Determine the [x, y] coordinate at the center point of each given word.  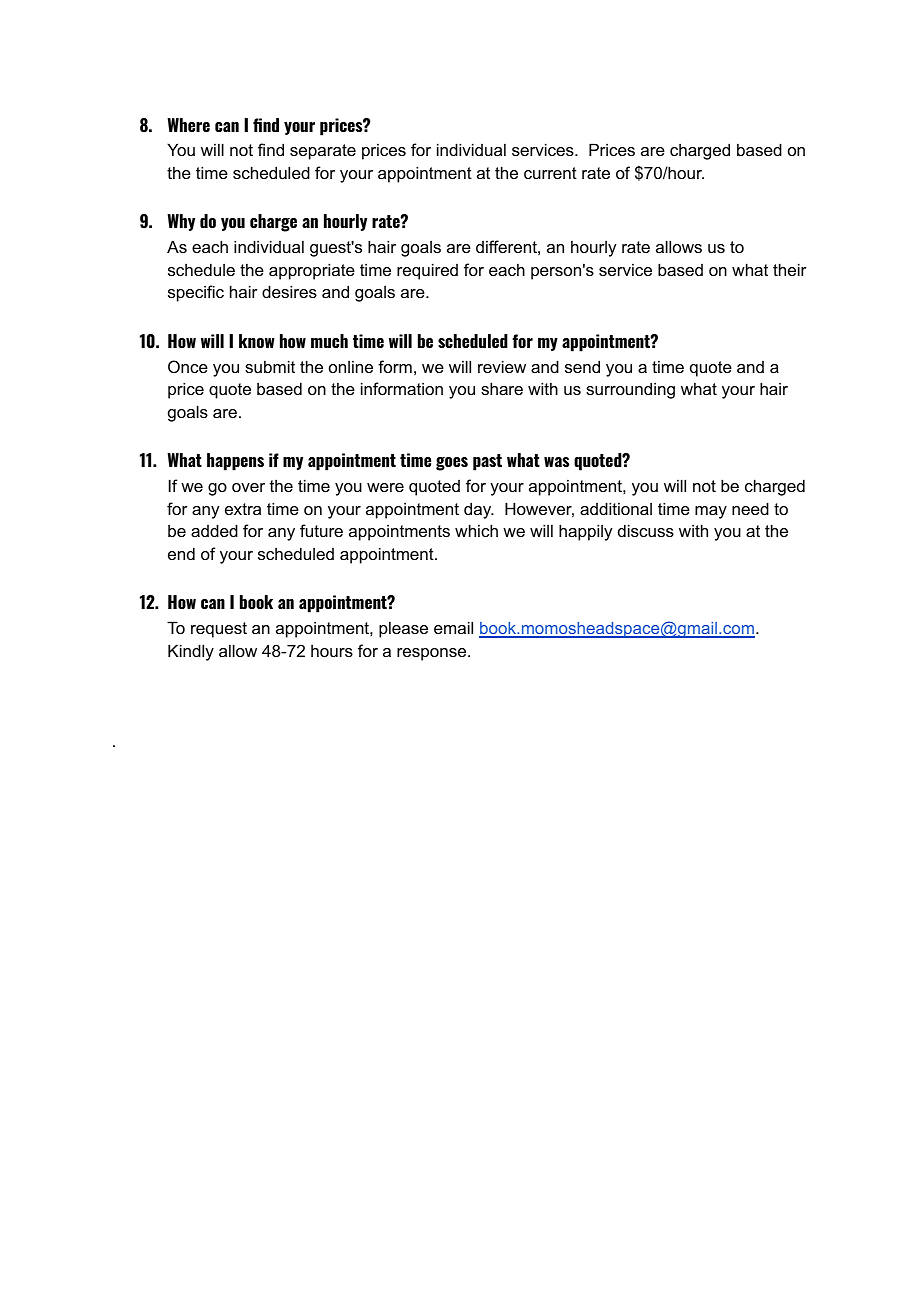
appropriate [312, 271]
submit [270, 366]
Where [188, 125]
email [453, 627]
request [219, 630]
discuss [646, 530]
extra [243, 509]
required [427, 271]
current [550, 173]
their [790, 269]
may [711, 512]
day [479, 510]
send [582, 366]
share [502, 388]
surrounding [630, 390]
